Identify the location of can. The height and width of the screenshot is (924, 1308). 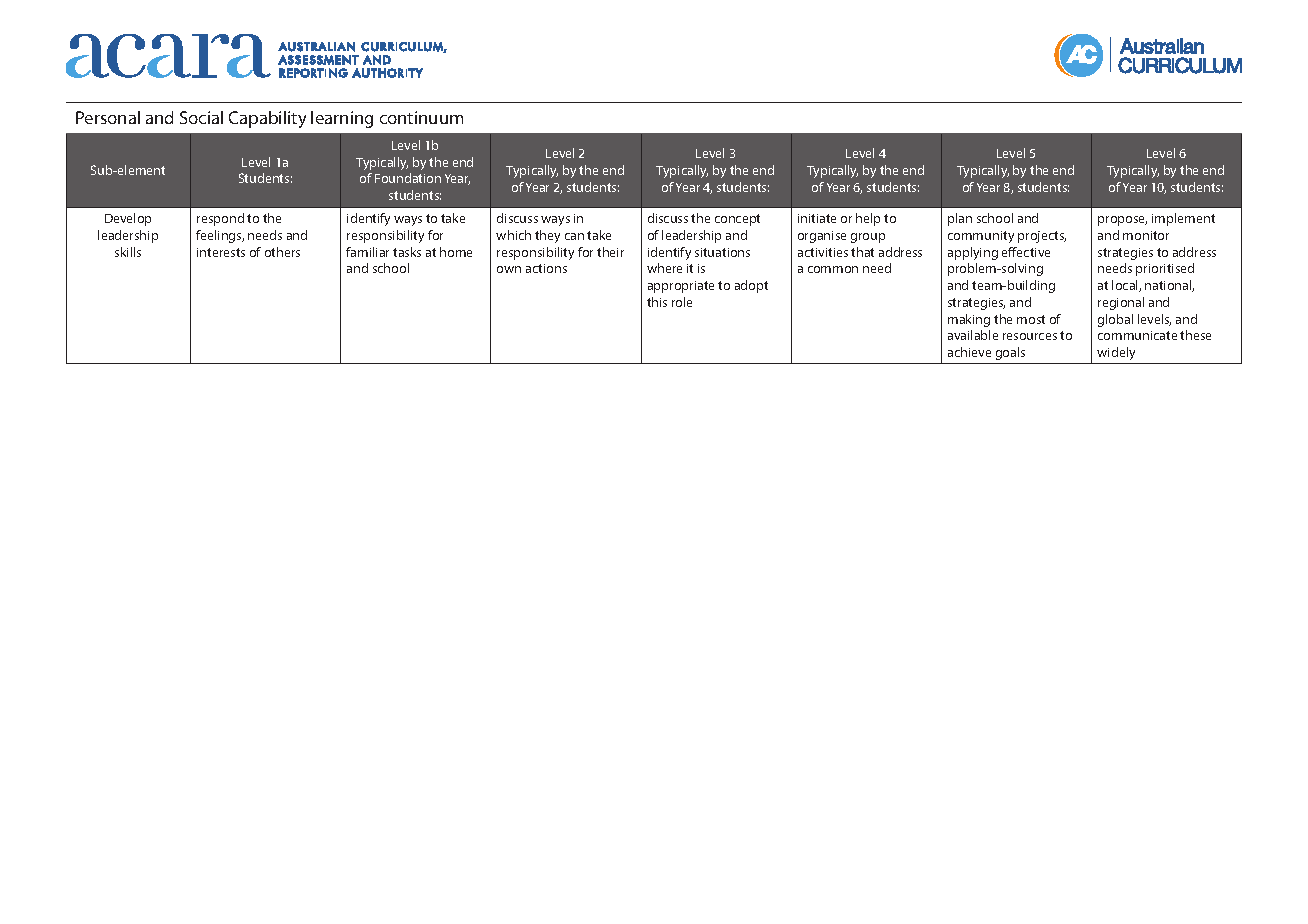
(574, 236).
